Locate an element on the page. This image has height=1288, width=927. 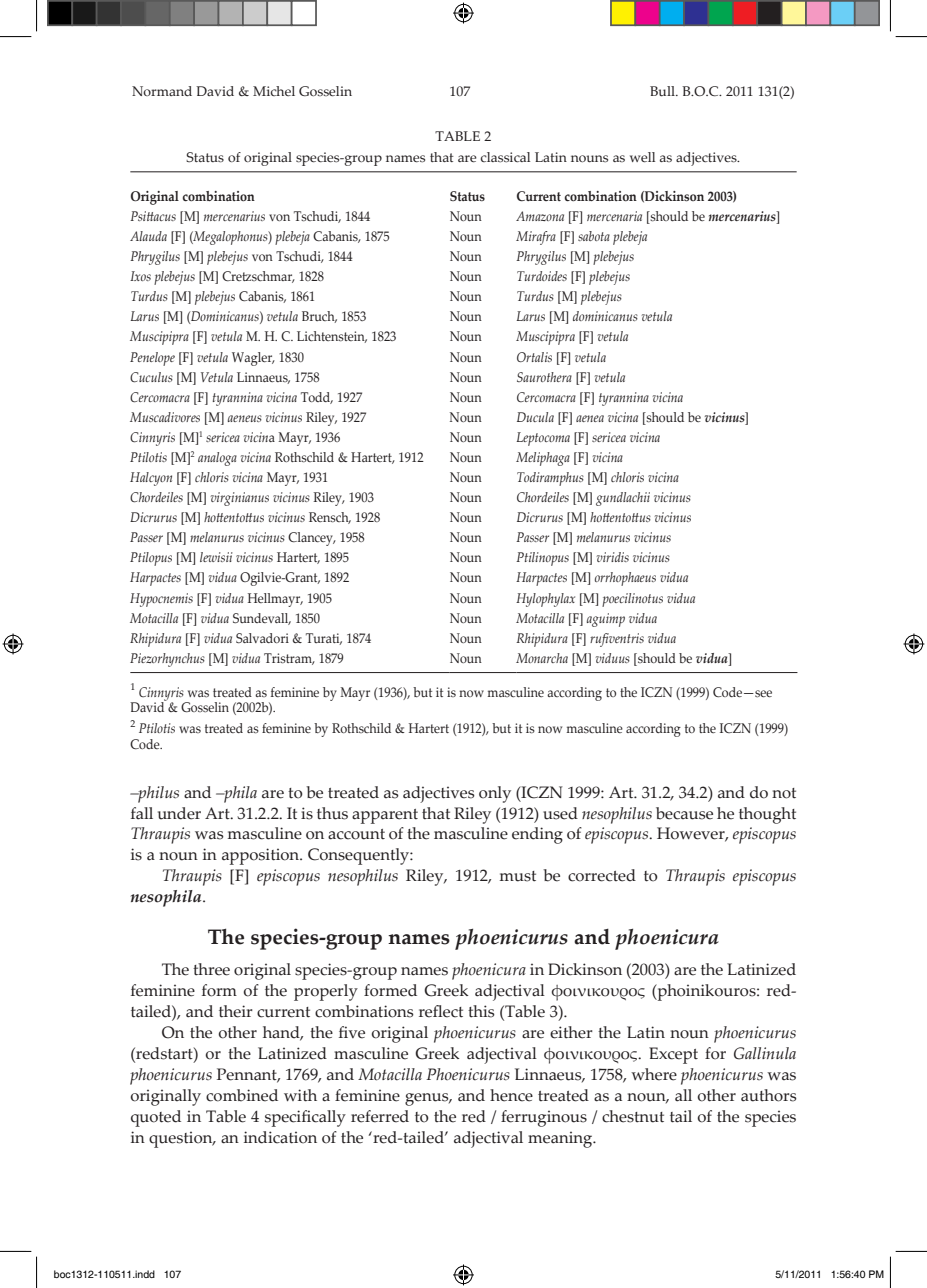
because is located at coordinates (684, 813).
